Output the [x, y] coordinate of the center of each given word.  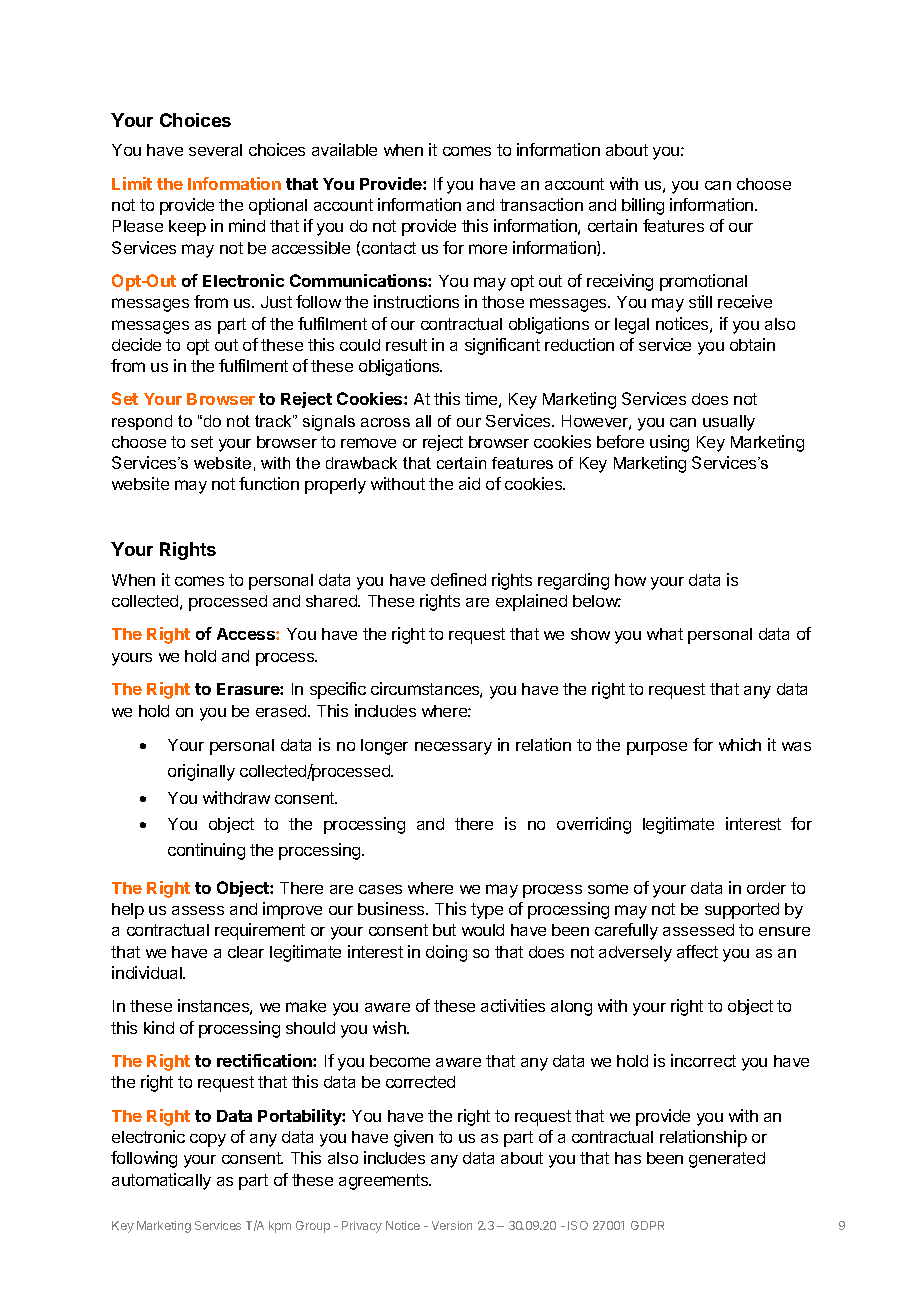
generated [727, 1160]
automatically [161, 1181]
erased [282, 711]
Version [452, 1225]
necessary [453, 748]
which [740, 744]
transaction [541, 204]
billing [643, 206]
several [215, 150]
